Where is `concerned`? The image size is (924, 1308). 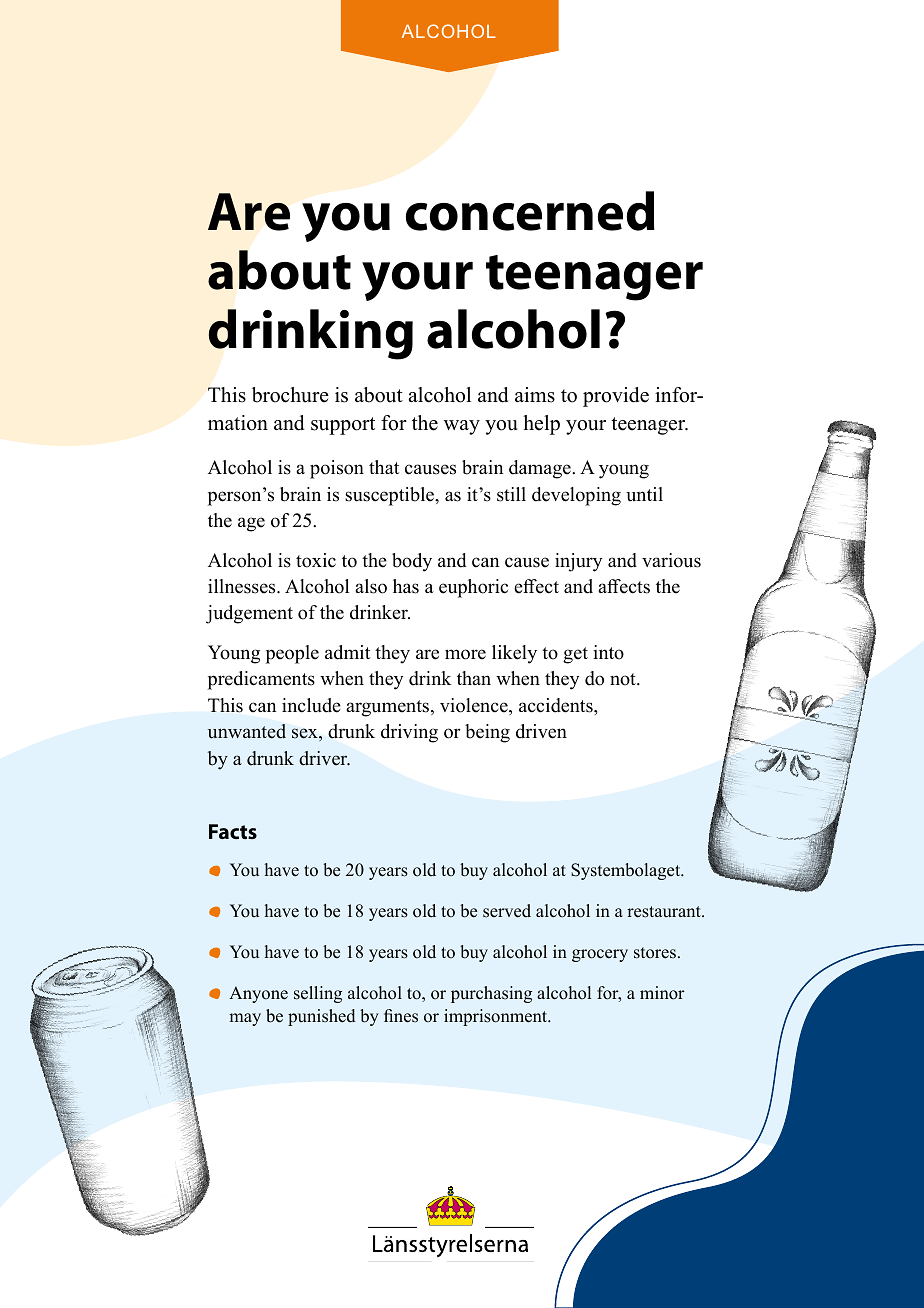 concerned is located at coordinates (530, 211).
